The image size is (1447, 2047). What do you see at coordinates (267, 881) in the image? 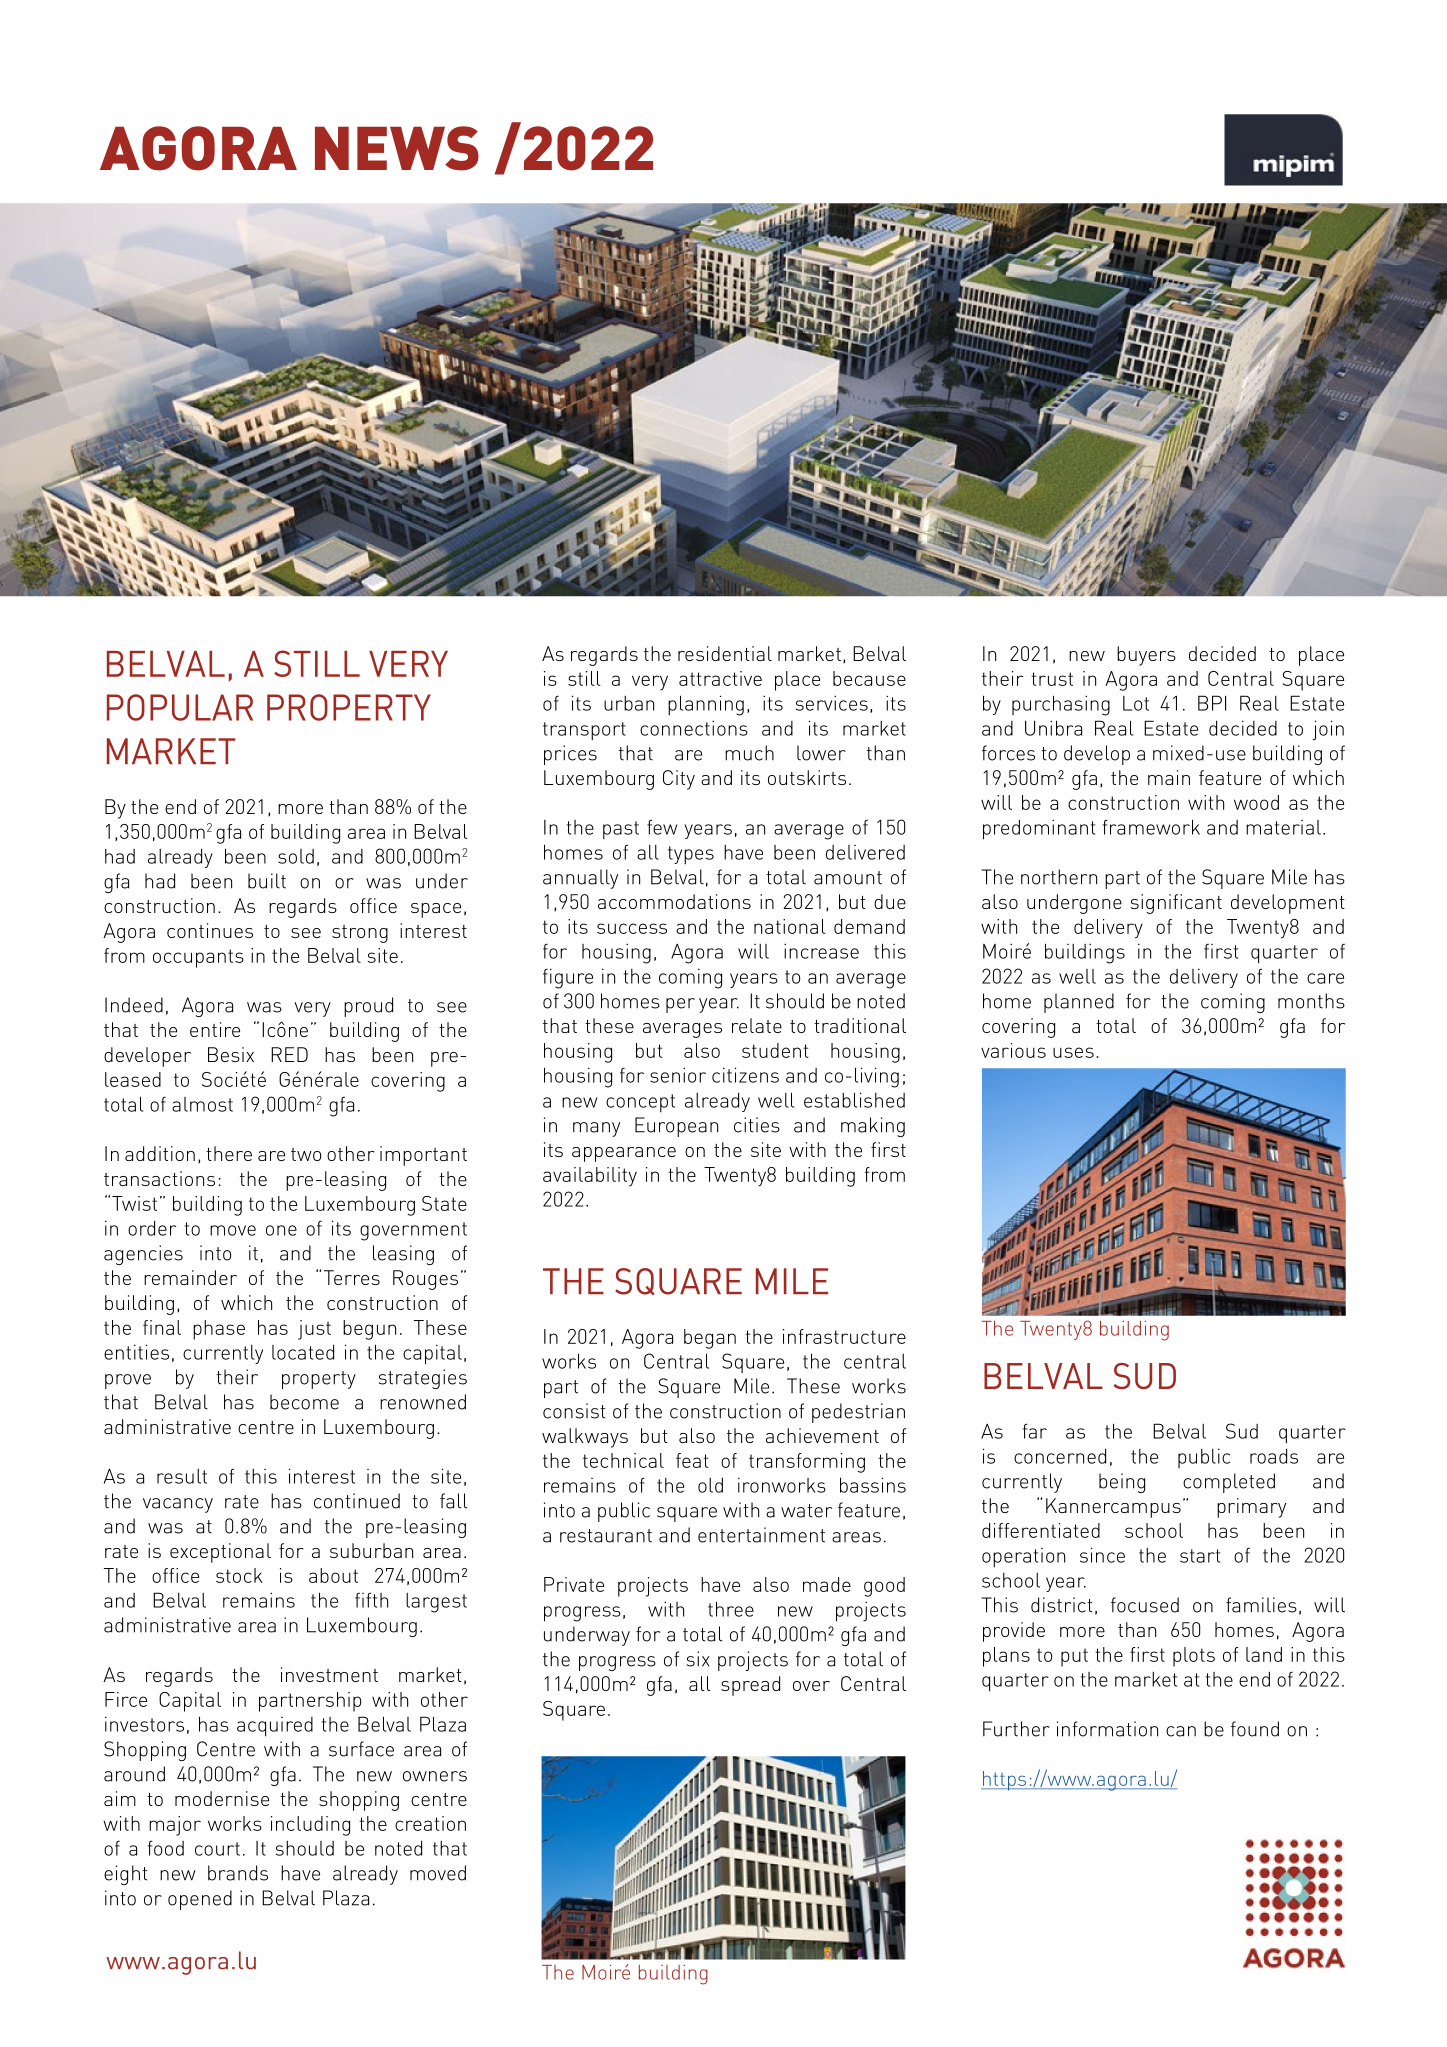
I see `built` at bounding box center [267, 881].
